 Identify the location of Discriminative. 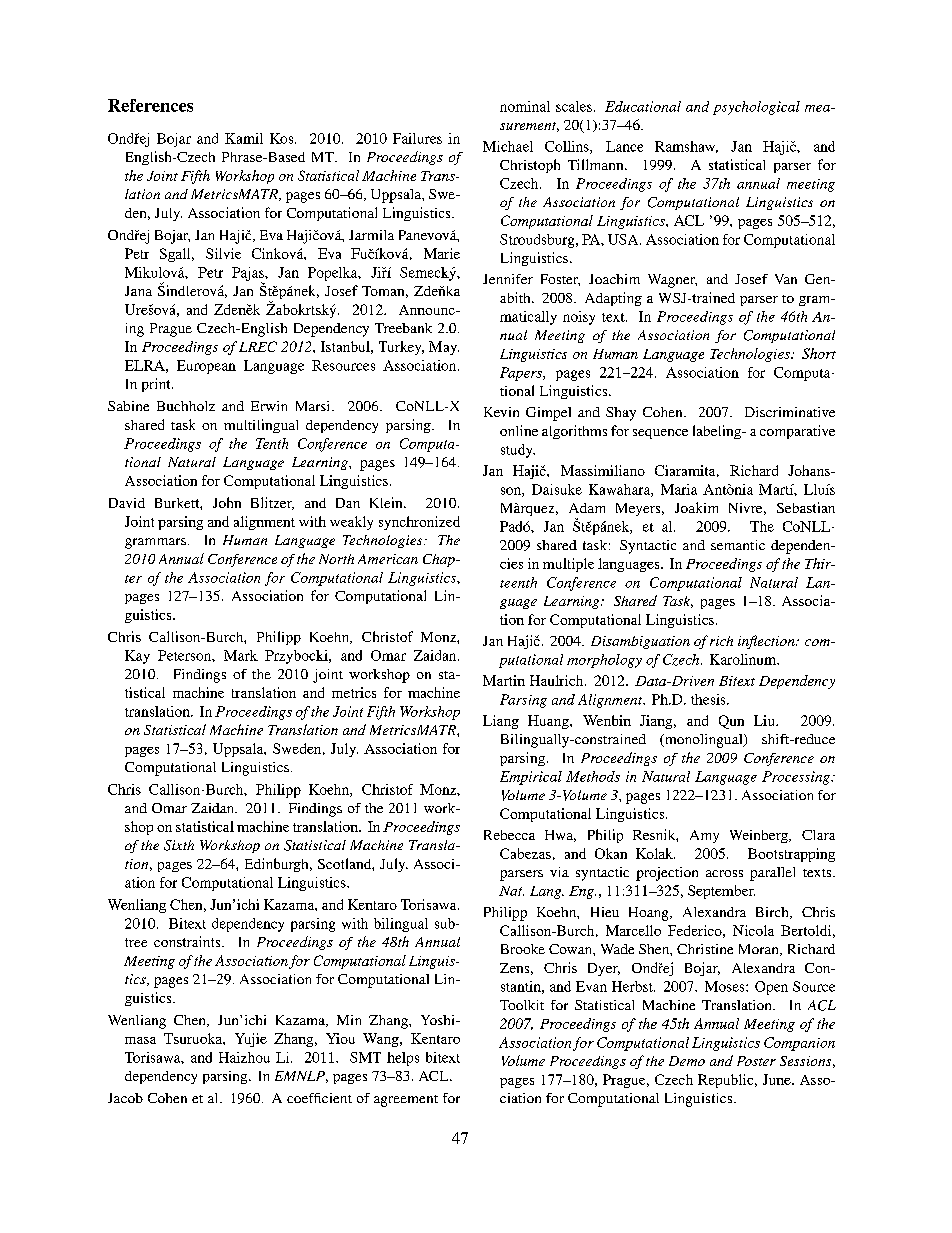
(790, 412).
